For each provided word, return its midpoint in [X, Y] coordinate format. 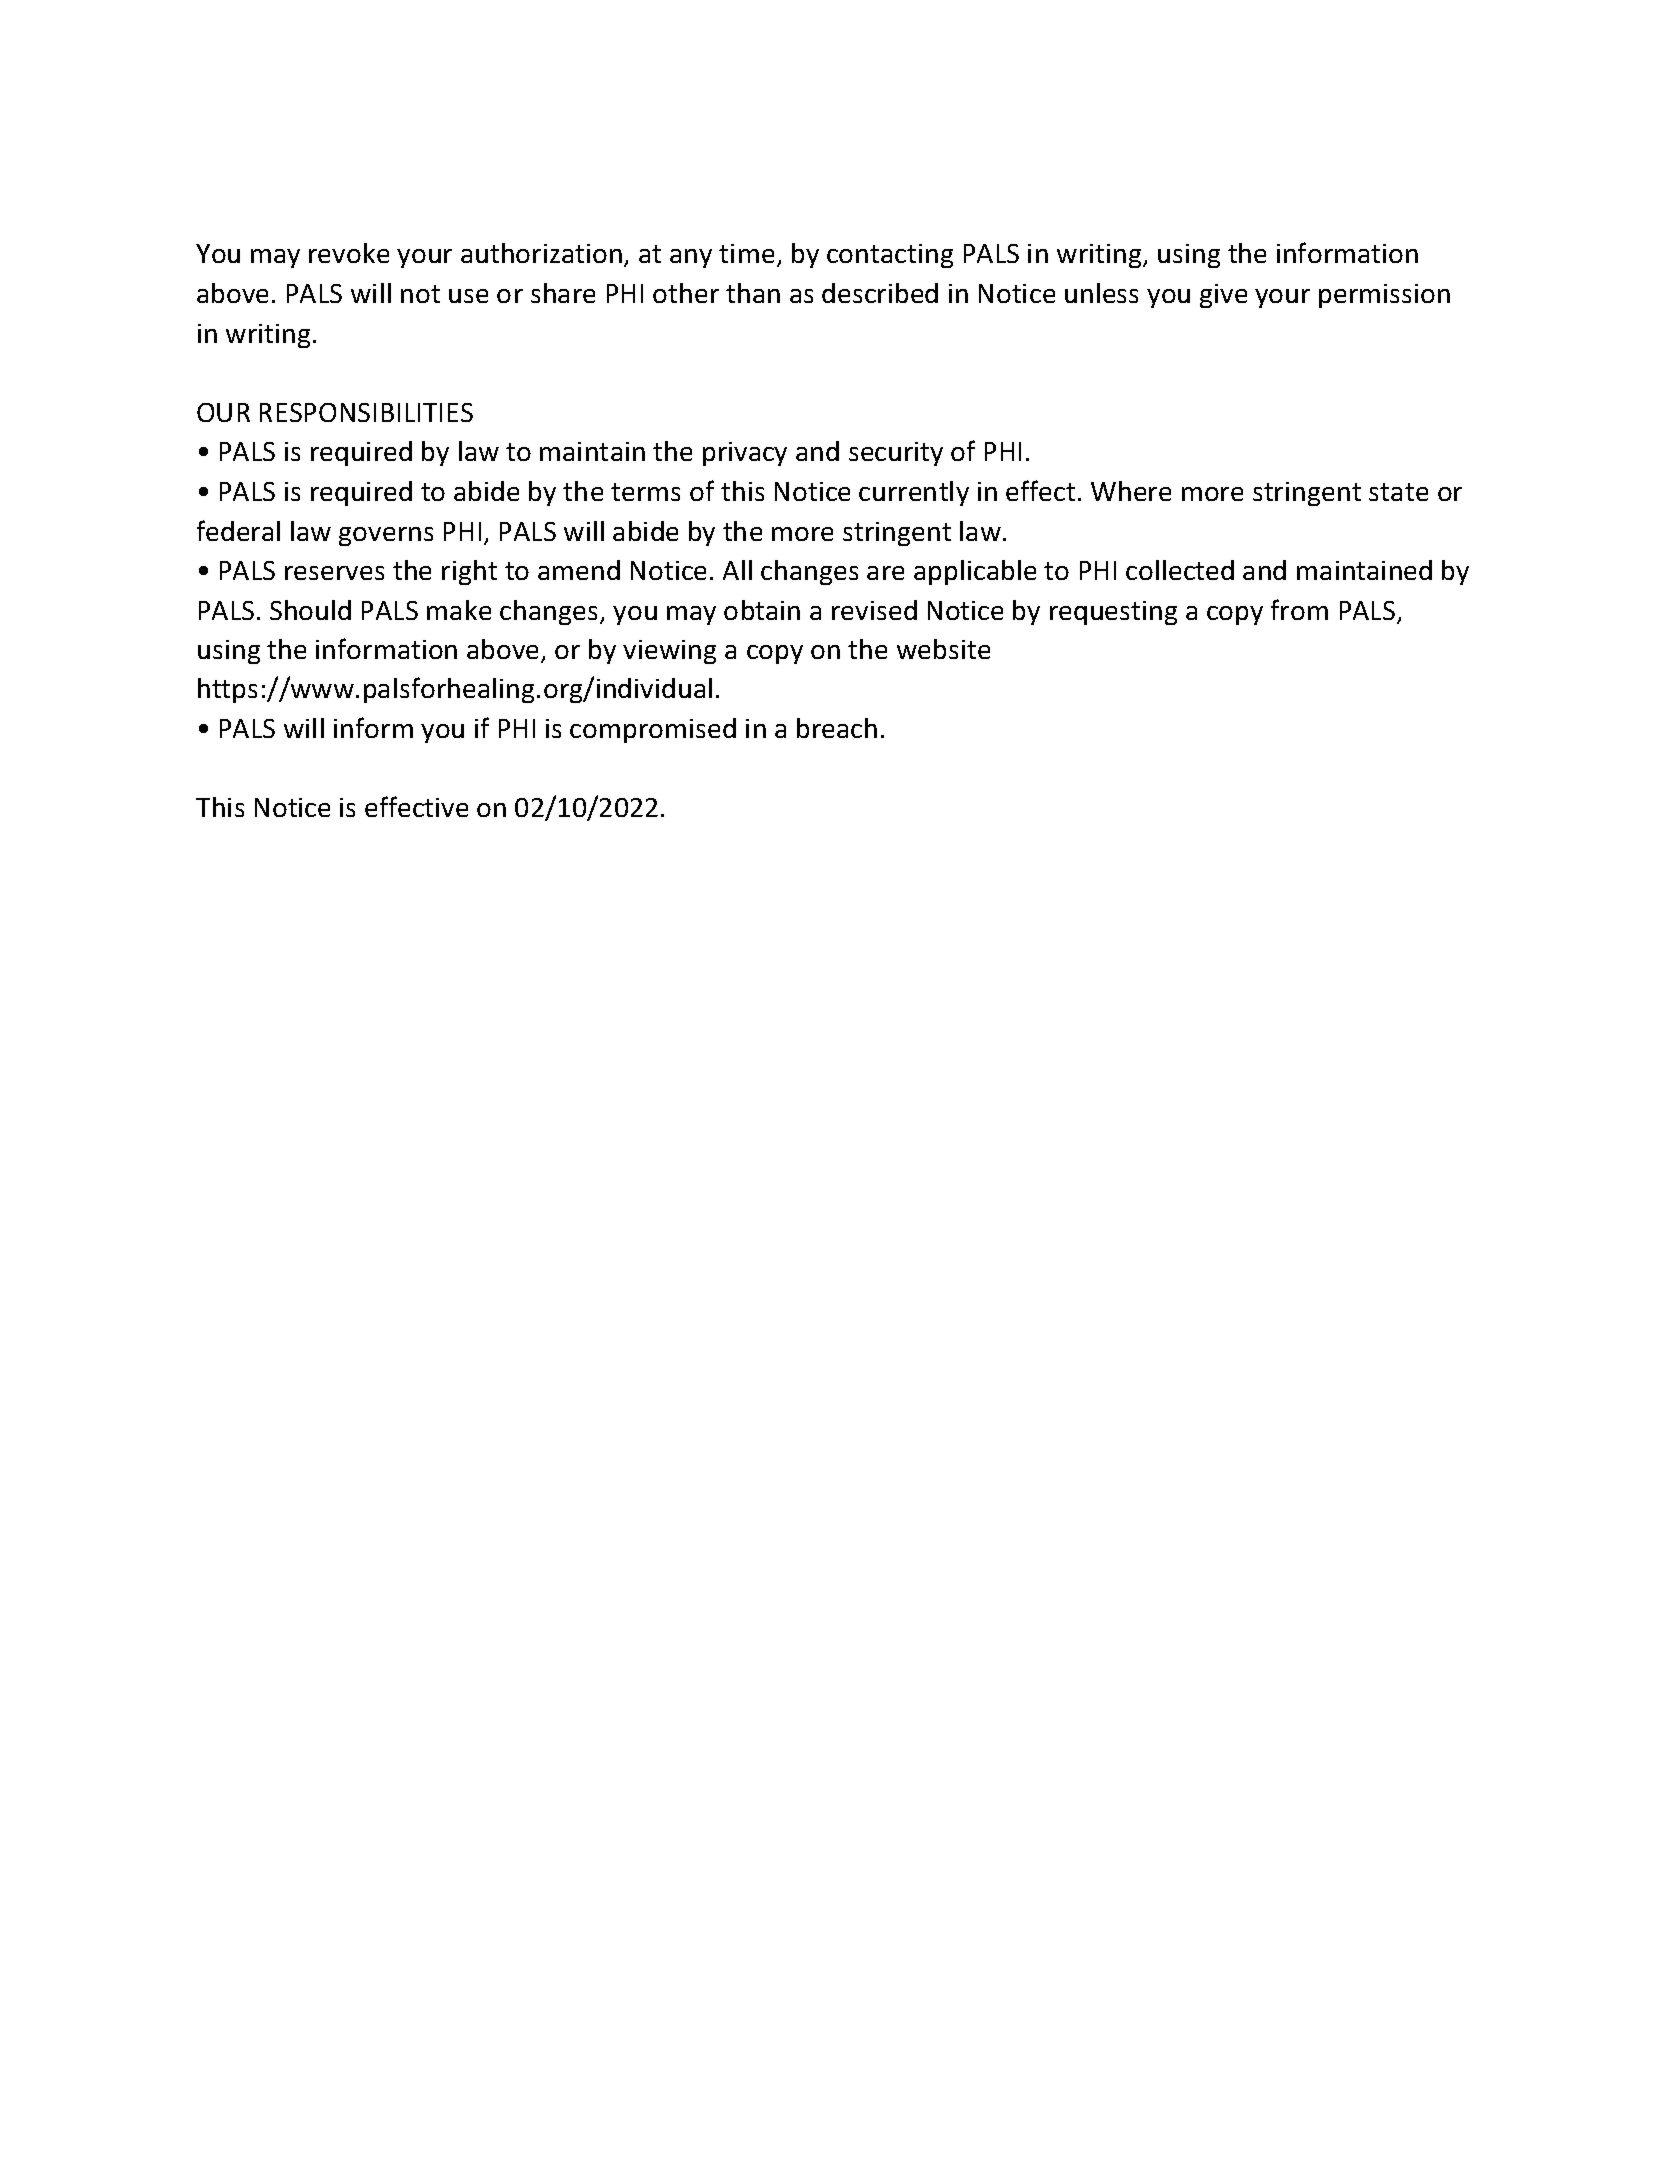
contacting [890, 256]
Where [1131, 491]
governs [386, 536]
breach [837, 728]
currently [914, 493]
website [943, 649]
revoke [349, 253]
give [1223, 296]
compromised [653, 730]
